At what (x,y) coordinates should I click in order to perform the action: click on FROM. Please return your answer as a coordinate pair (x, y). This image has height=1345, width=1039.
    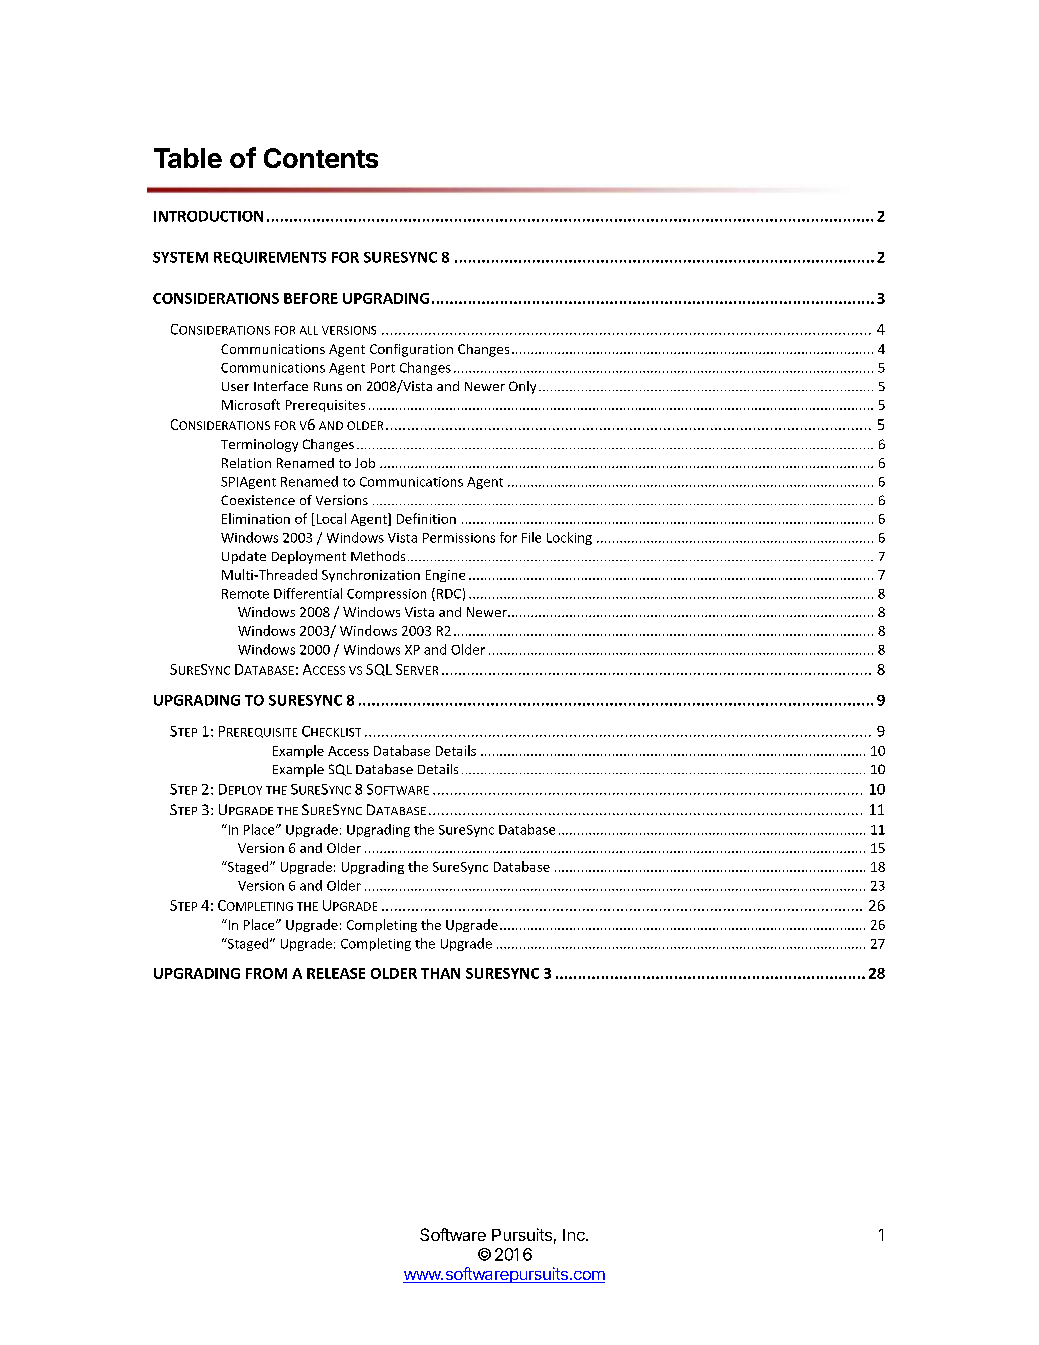
    Looking at the image, I should click on (266, 973).
